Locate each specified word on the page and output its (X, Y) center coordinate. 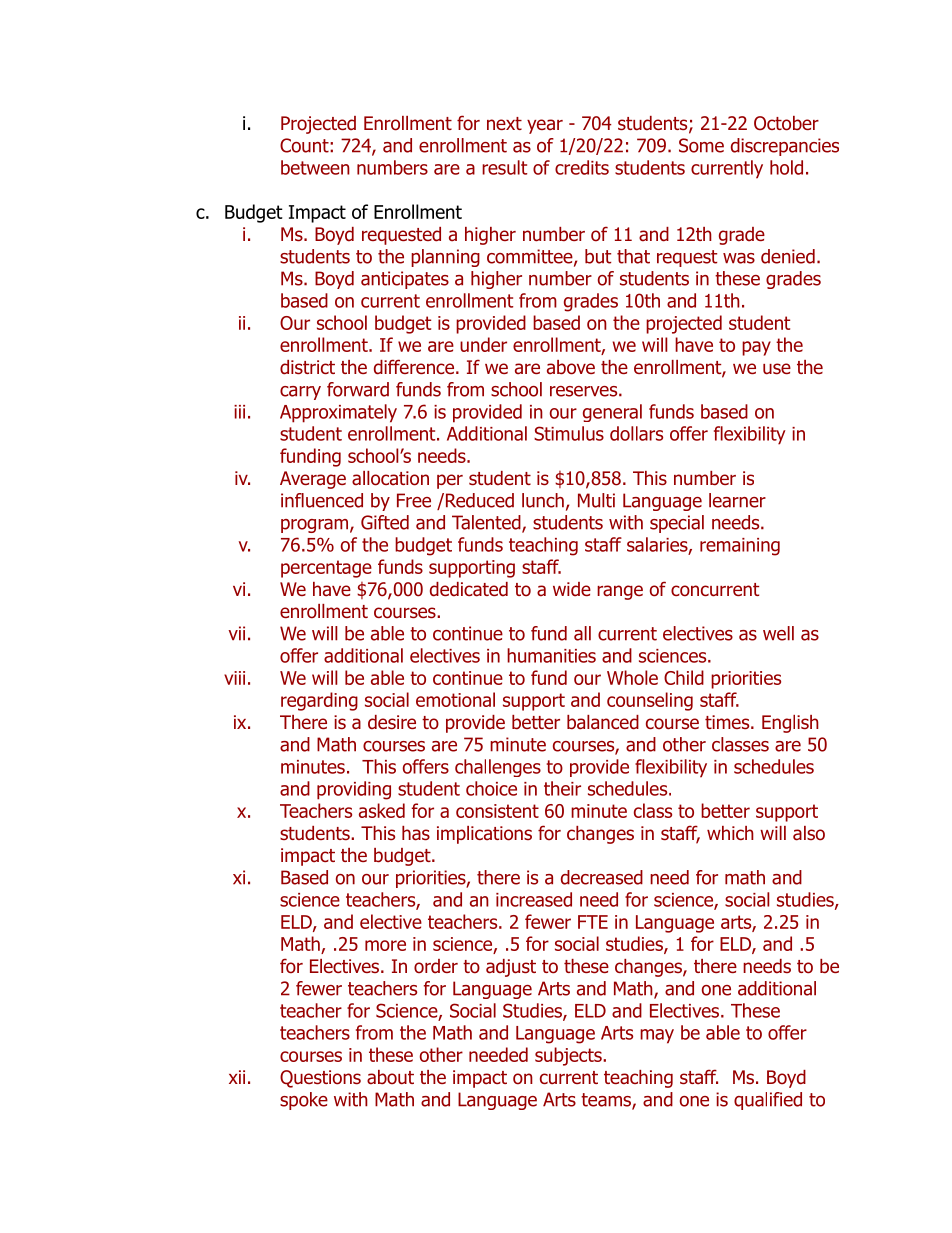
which (730, 833)
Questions (320, 1079)
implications (484, 835)
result (504, 167)
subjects (569, 1056)
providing (354, 790)
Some (701, 145)
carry (300, 393)
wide (572, 589)
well (778, 633)
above (571, 367)
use (777, 369)
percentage (326, 569)
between (315, 167)
